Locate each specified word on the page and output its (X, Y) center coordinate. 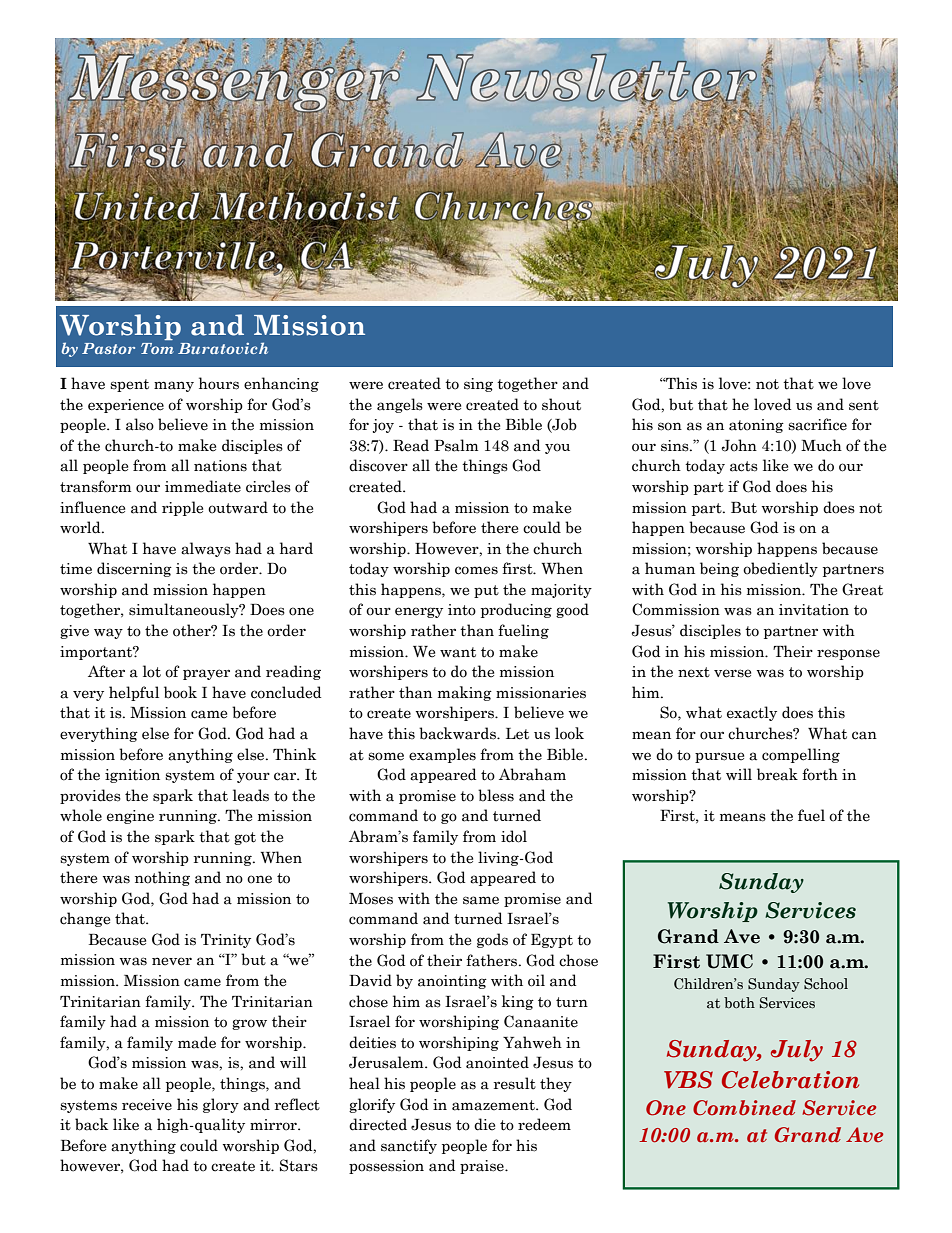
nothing (162, 878)
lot (152, 671)
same (481, 900)
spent (129, 385)
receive (147, 1105)
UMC (729, 961)
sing (478, 385)
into (462, 610)
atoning (756, 426)
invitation (814, 610)
